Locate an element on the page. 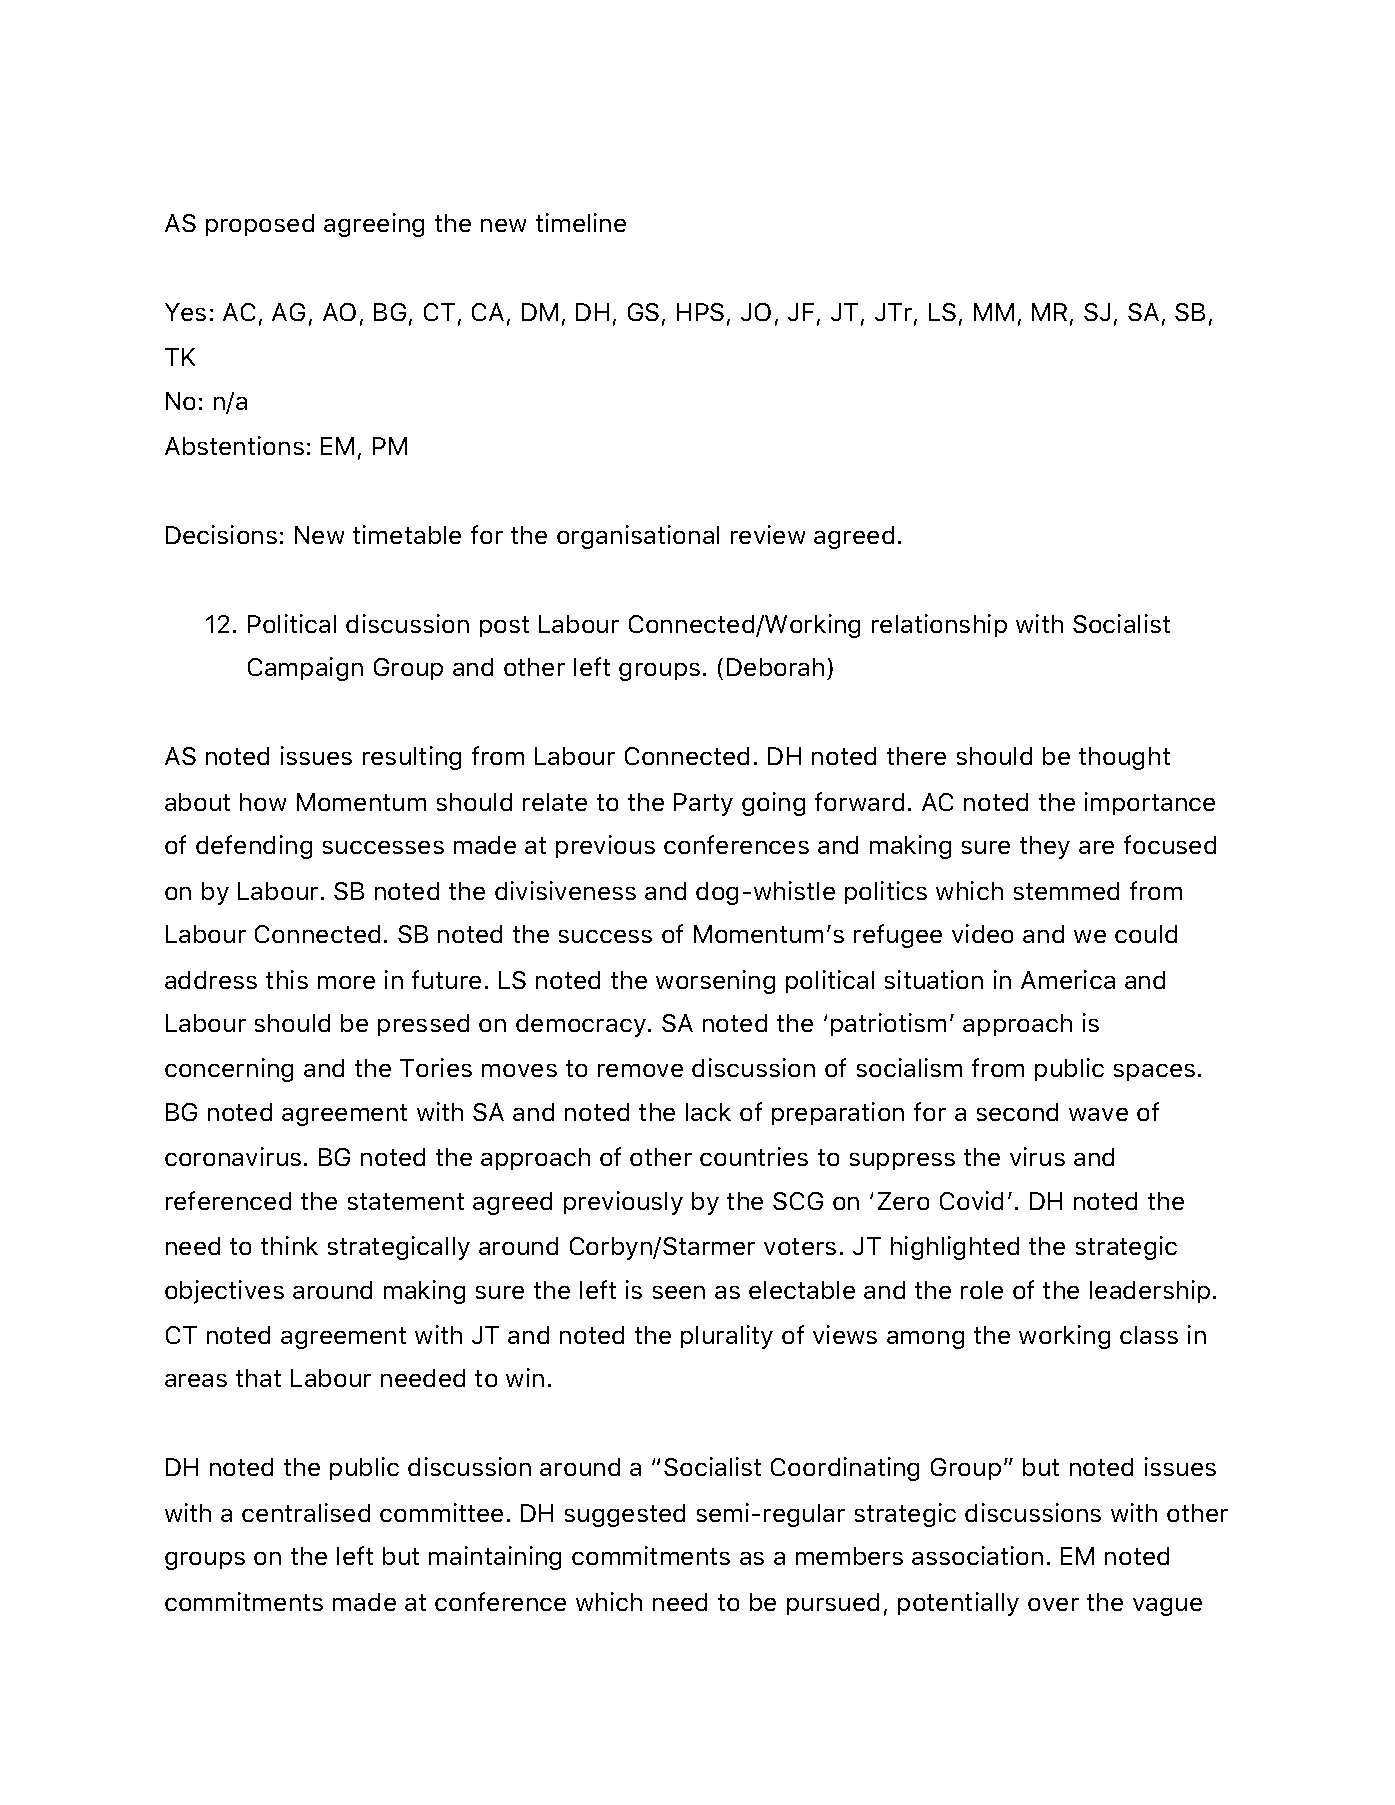  highlighted is located at coordinates (955, 1248).
